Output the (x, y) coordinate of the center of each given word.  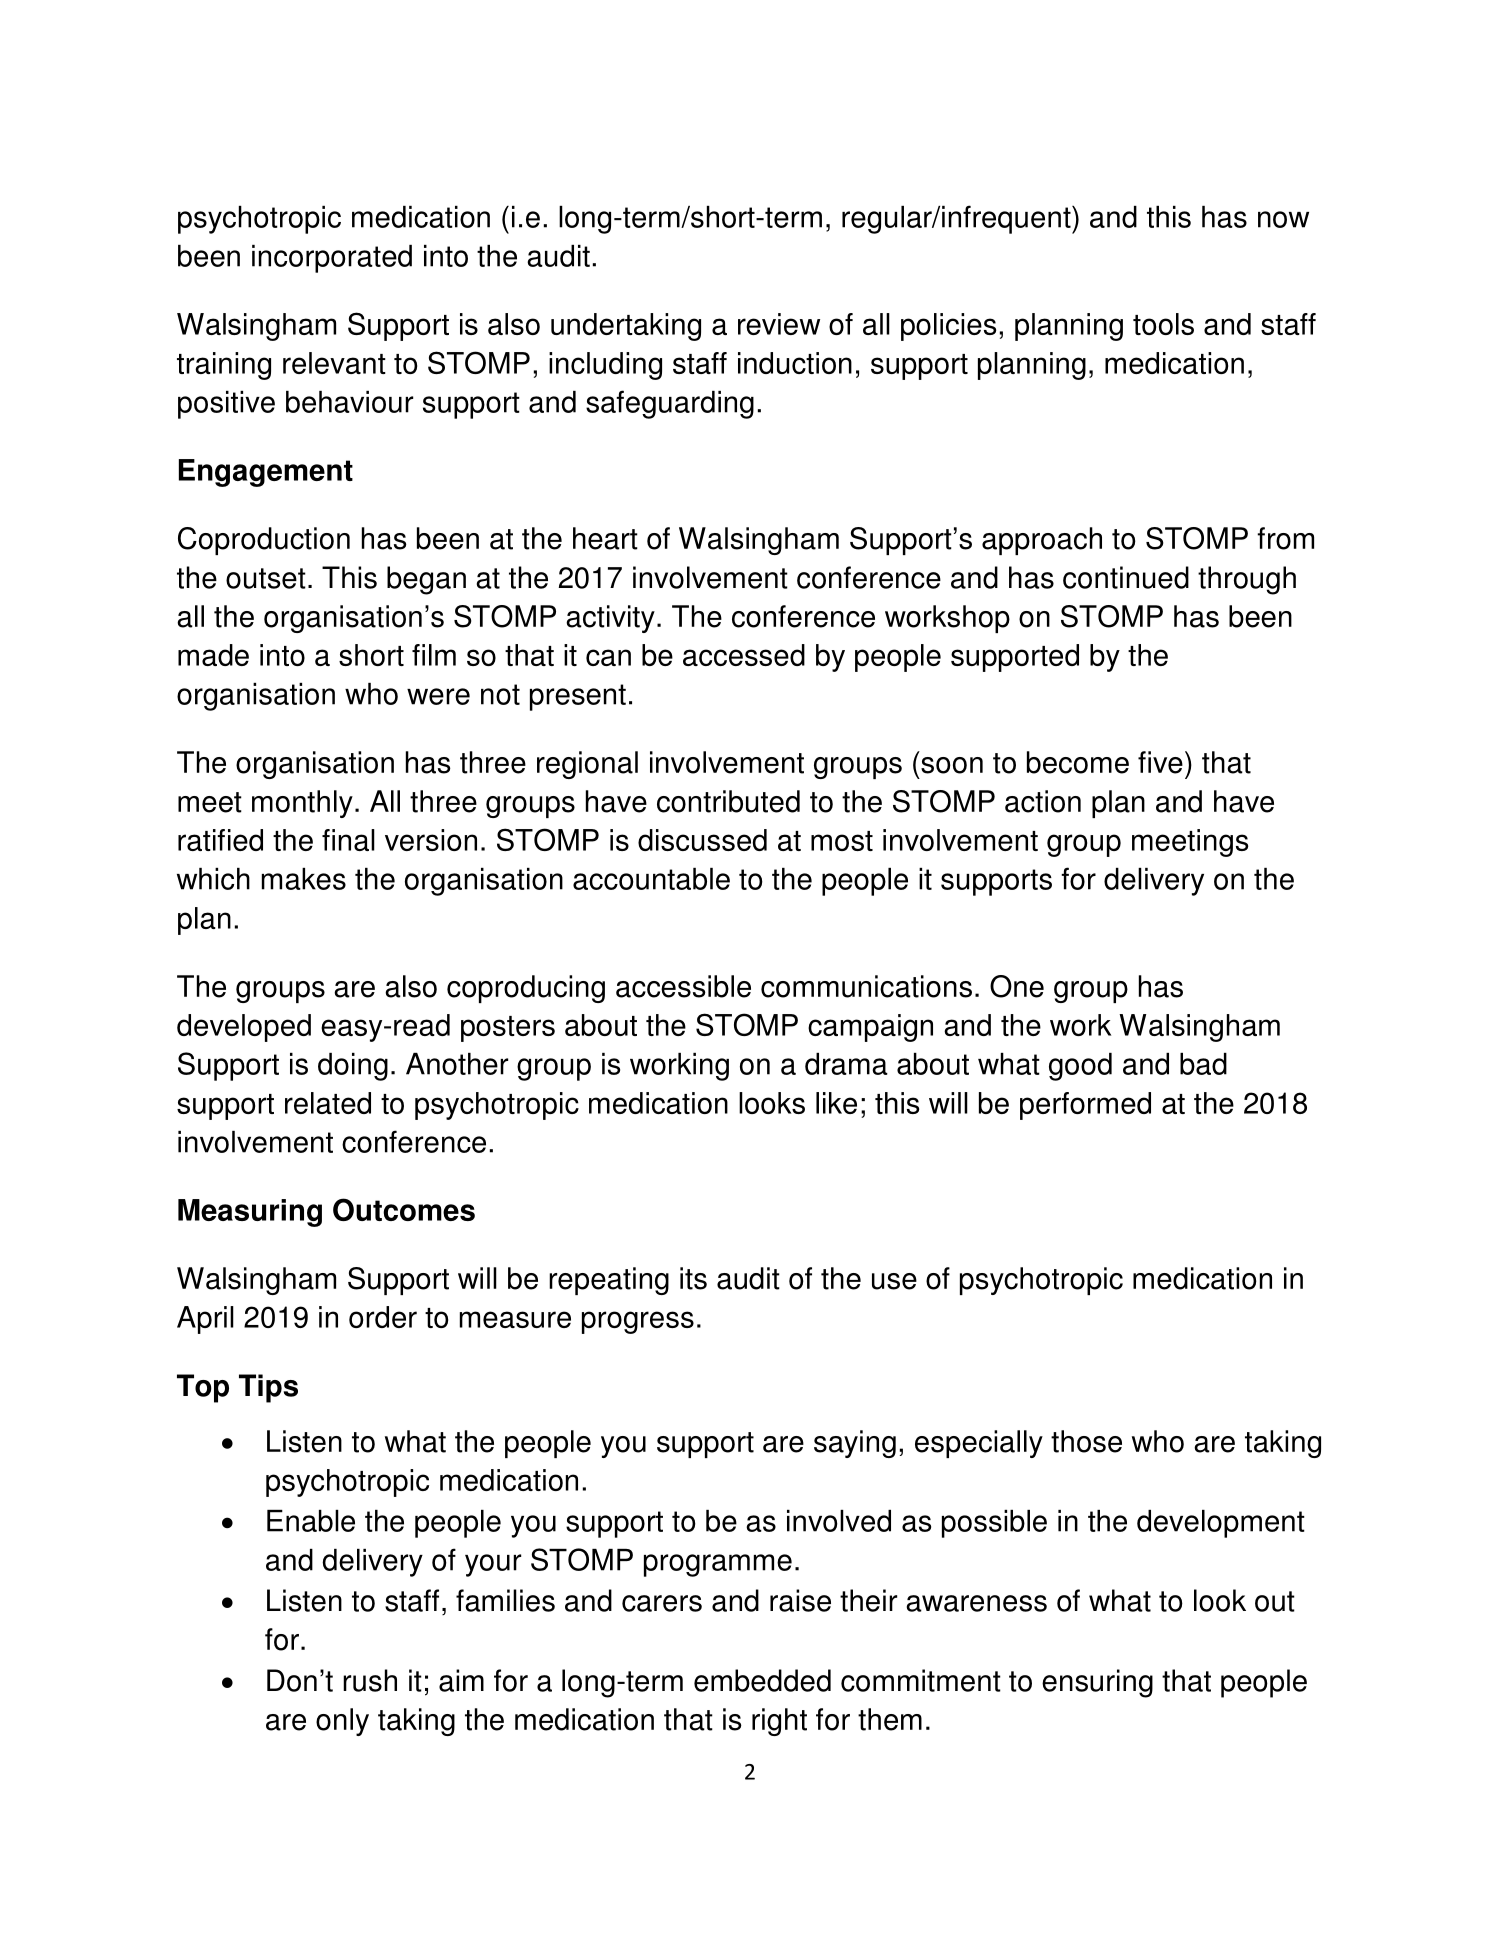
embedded (762, 1680)
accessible (683, 986)
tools (1163, 324)
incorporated (332, 259)
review (779, 324)
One (1017, 986)
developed (244, 1028)
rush (370, 1680)
